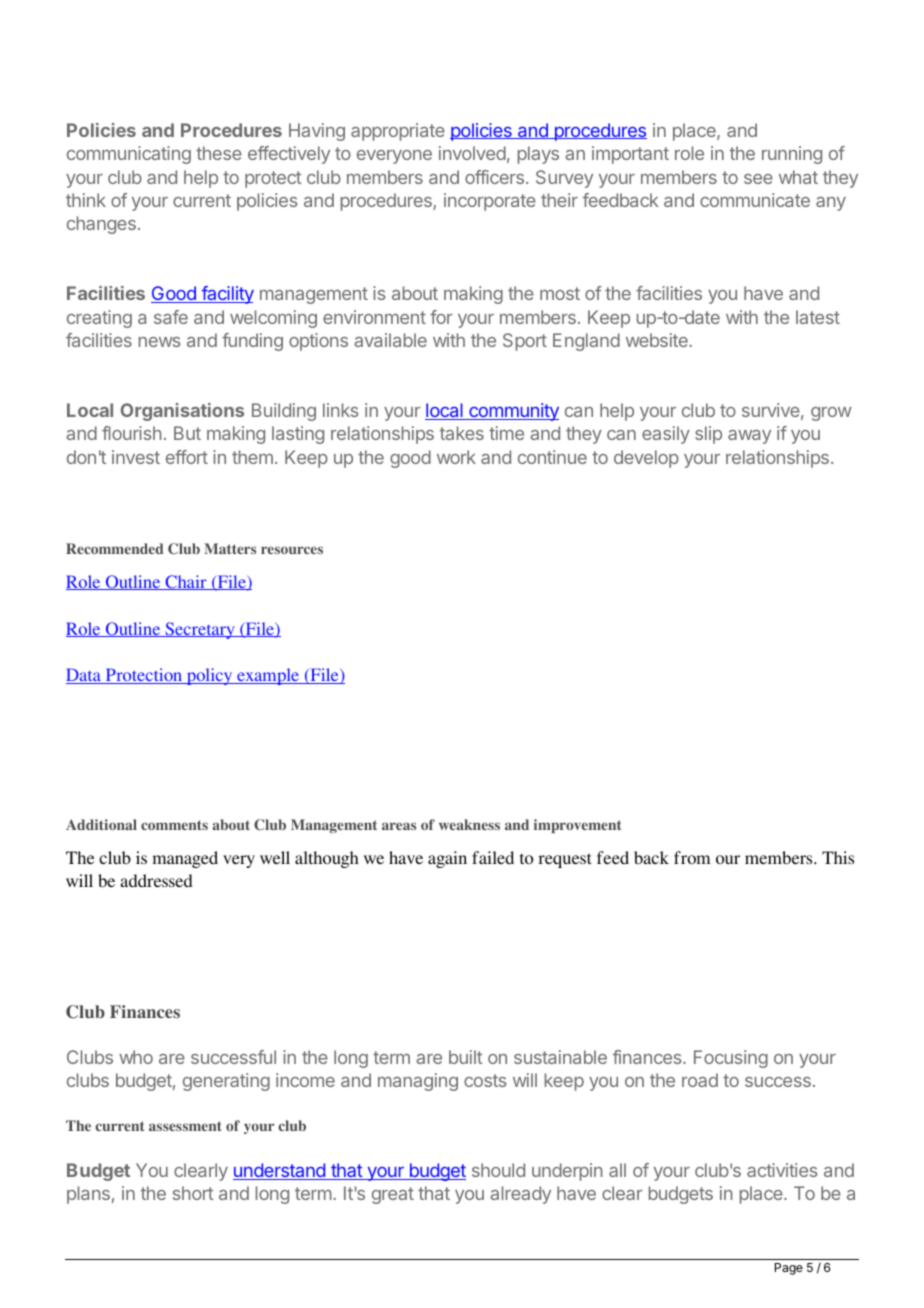 This screenshot has height=1308, width=924. I want to click on short, so click(193, 1193).
